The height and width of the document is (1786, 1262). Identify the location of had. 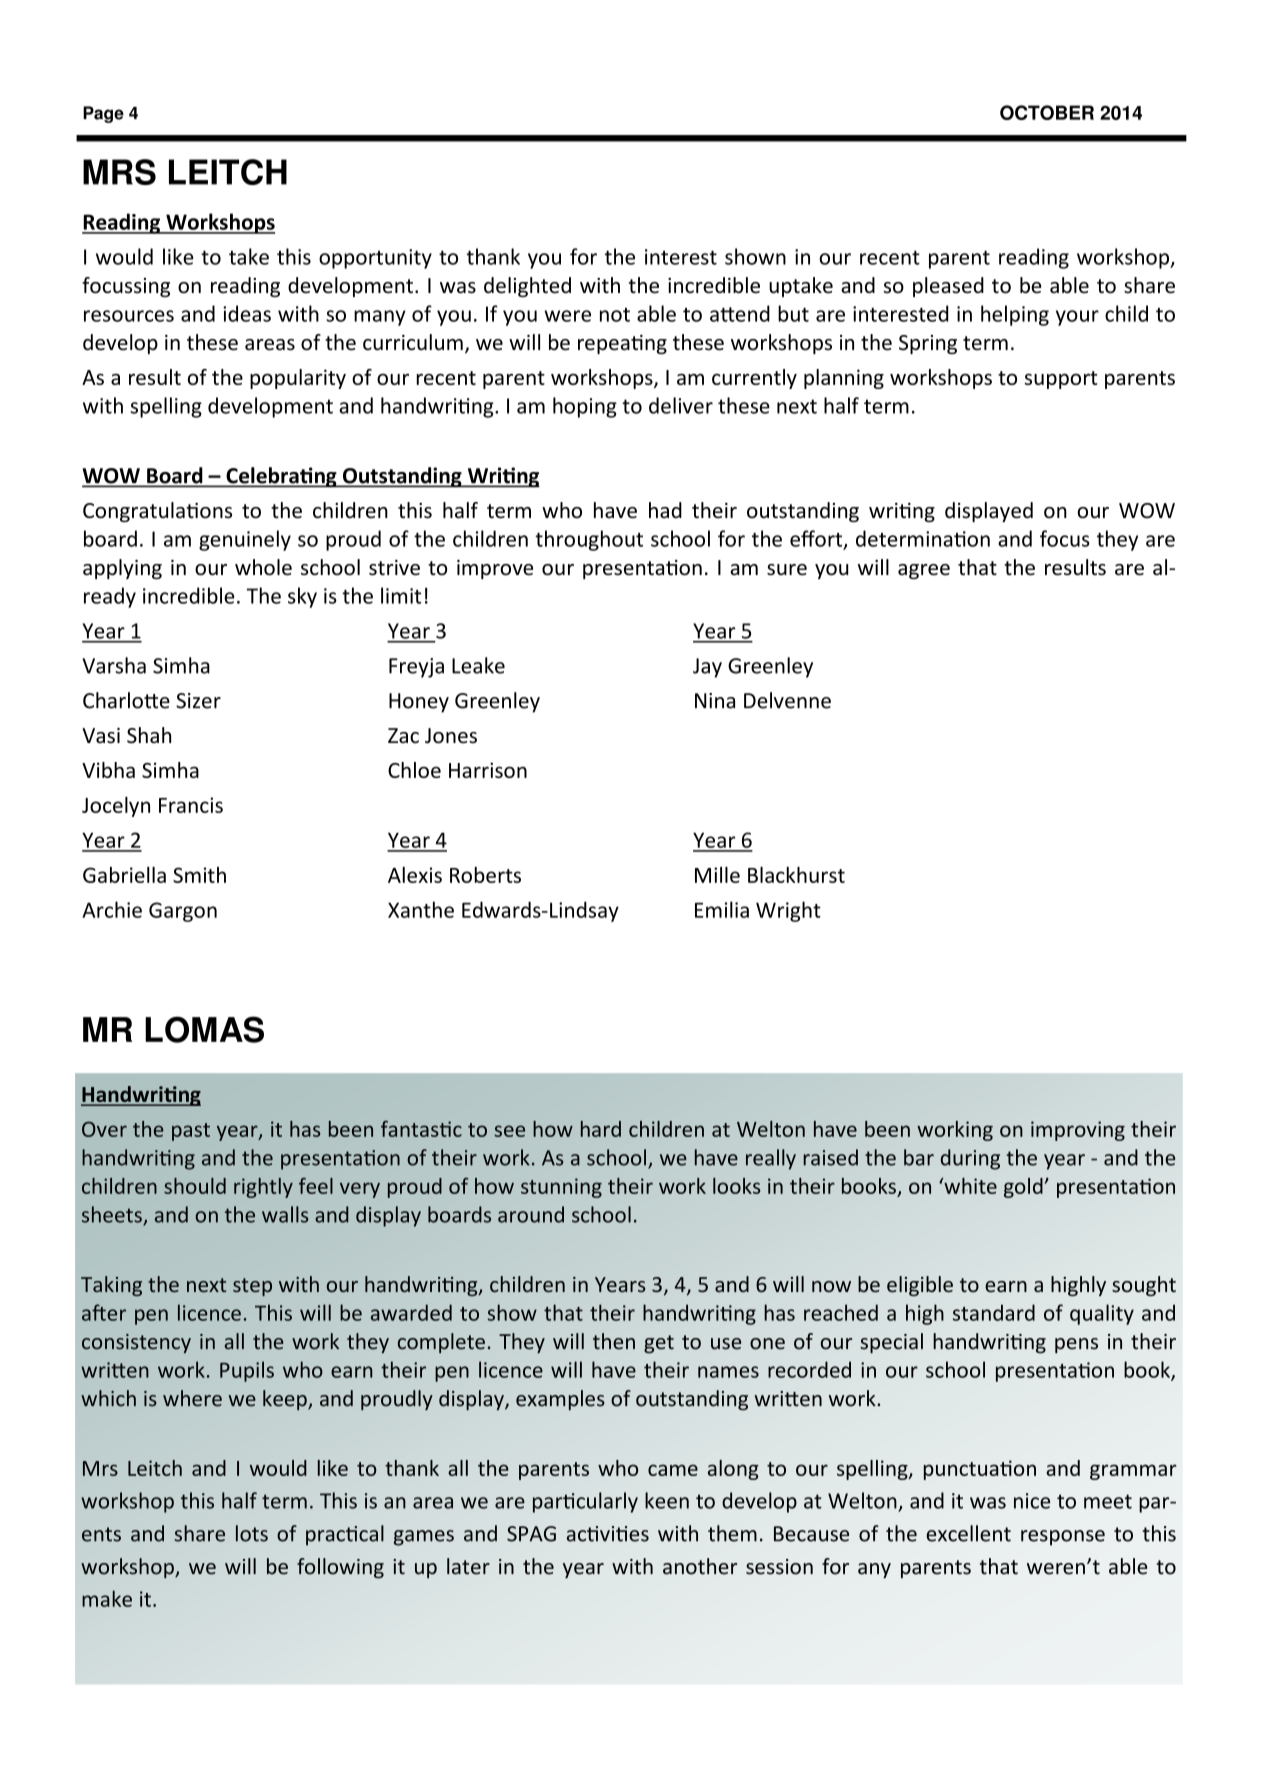
(665, 510).
